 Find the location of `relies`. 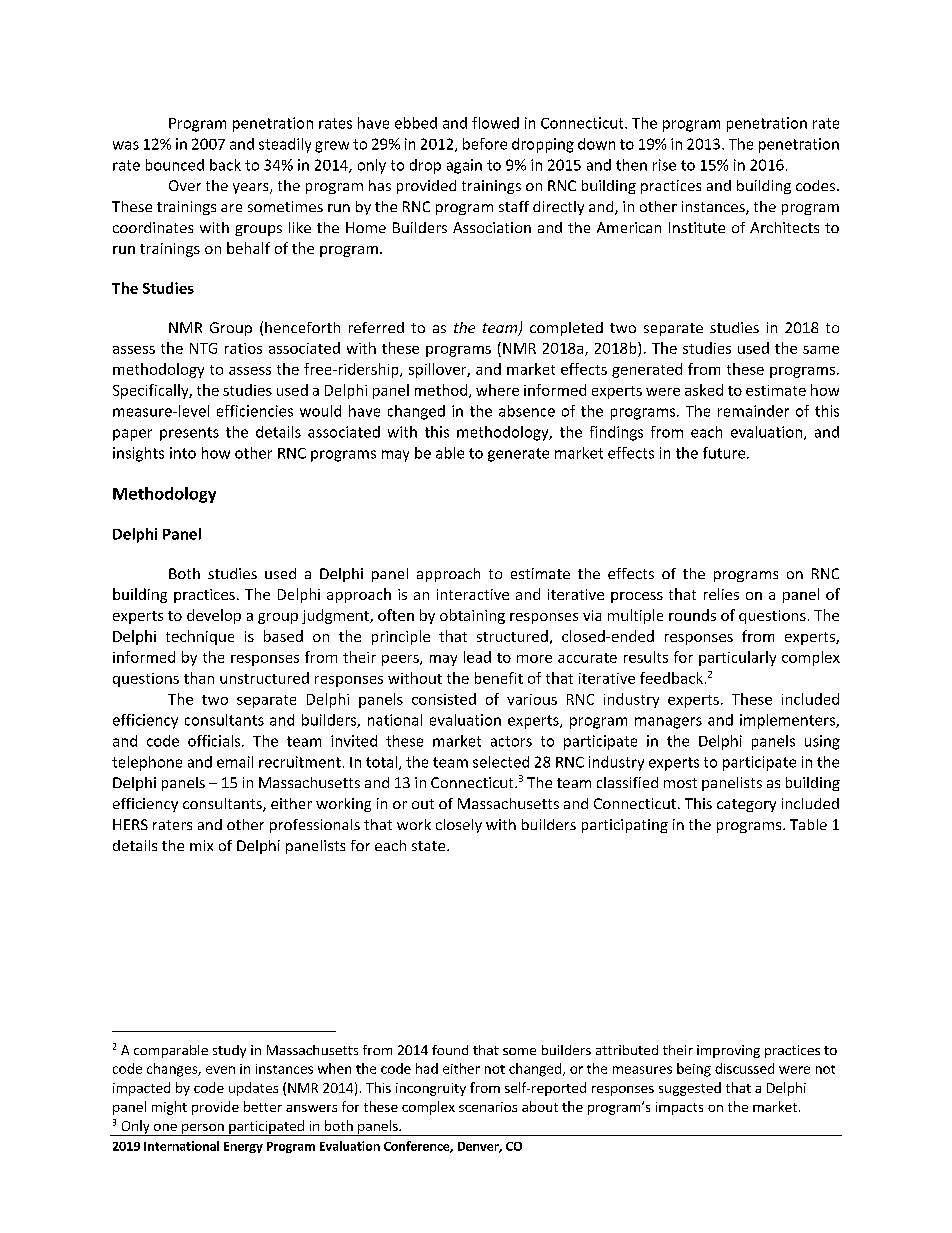

relies is located at coordinates (721, 594).
